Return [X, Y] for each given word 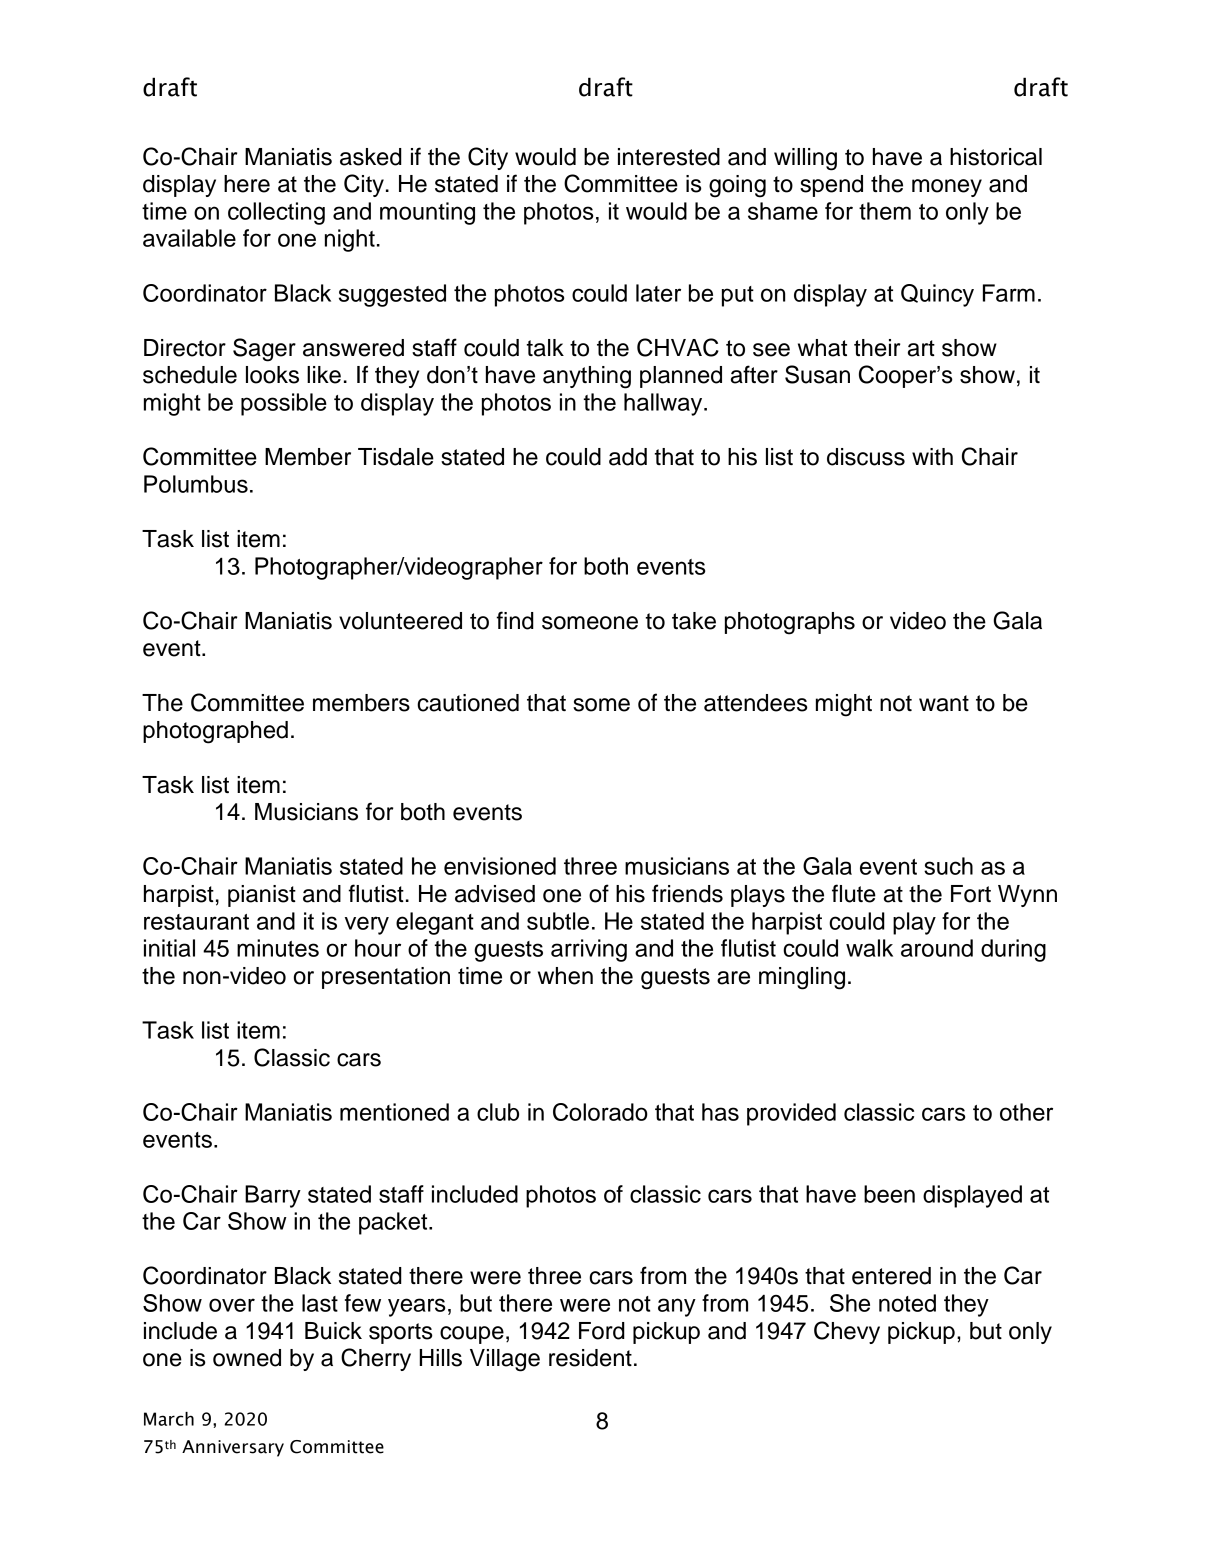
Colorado [600, 1112]
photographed [215, 732]
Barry [273, 1196]
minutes [278, 948]
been [889, 1194]
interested [669, 157]
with [932, 456]
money [947, 188]
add [628, 457]
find [515, 620]
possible [284, 404]
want [944, 703]
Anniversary [233, 1448]
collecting [276, 213]
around [937, 948]
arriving [589, 950]
